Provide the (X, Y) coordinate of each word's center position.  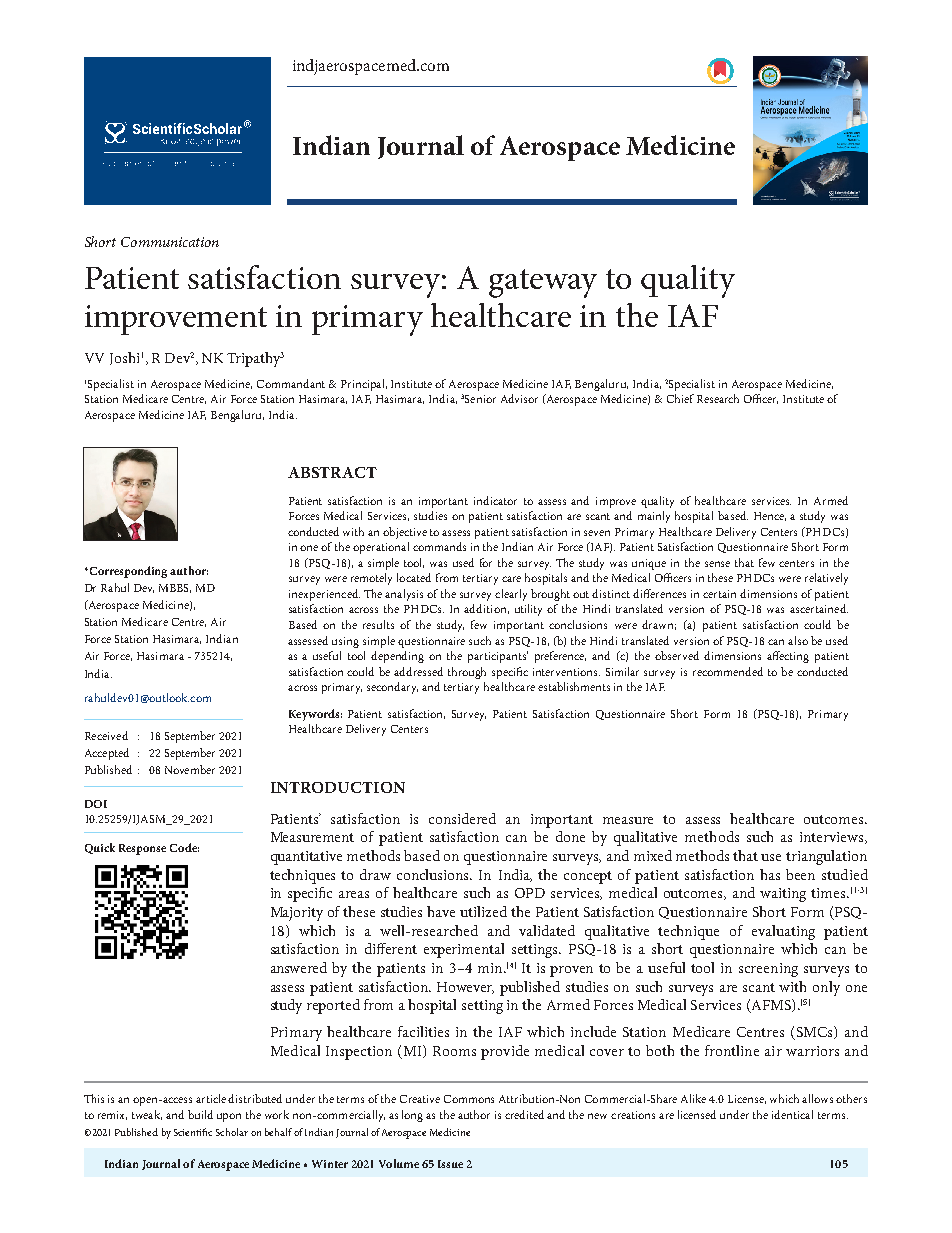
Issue (450, 1164)
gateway (543, 283)
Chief (680, 398)
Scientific (193, 1132)
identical (792, 1114)
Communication (170, 242)
